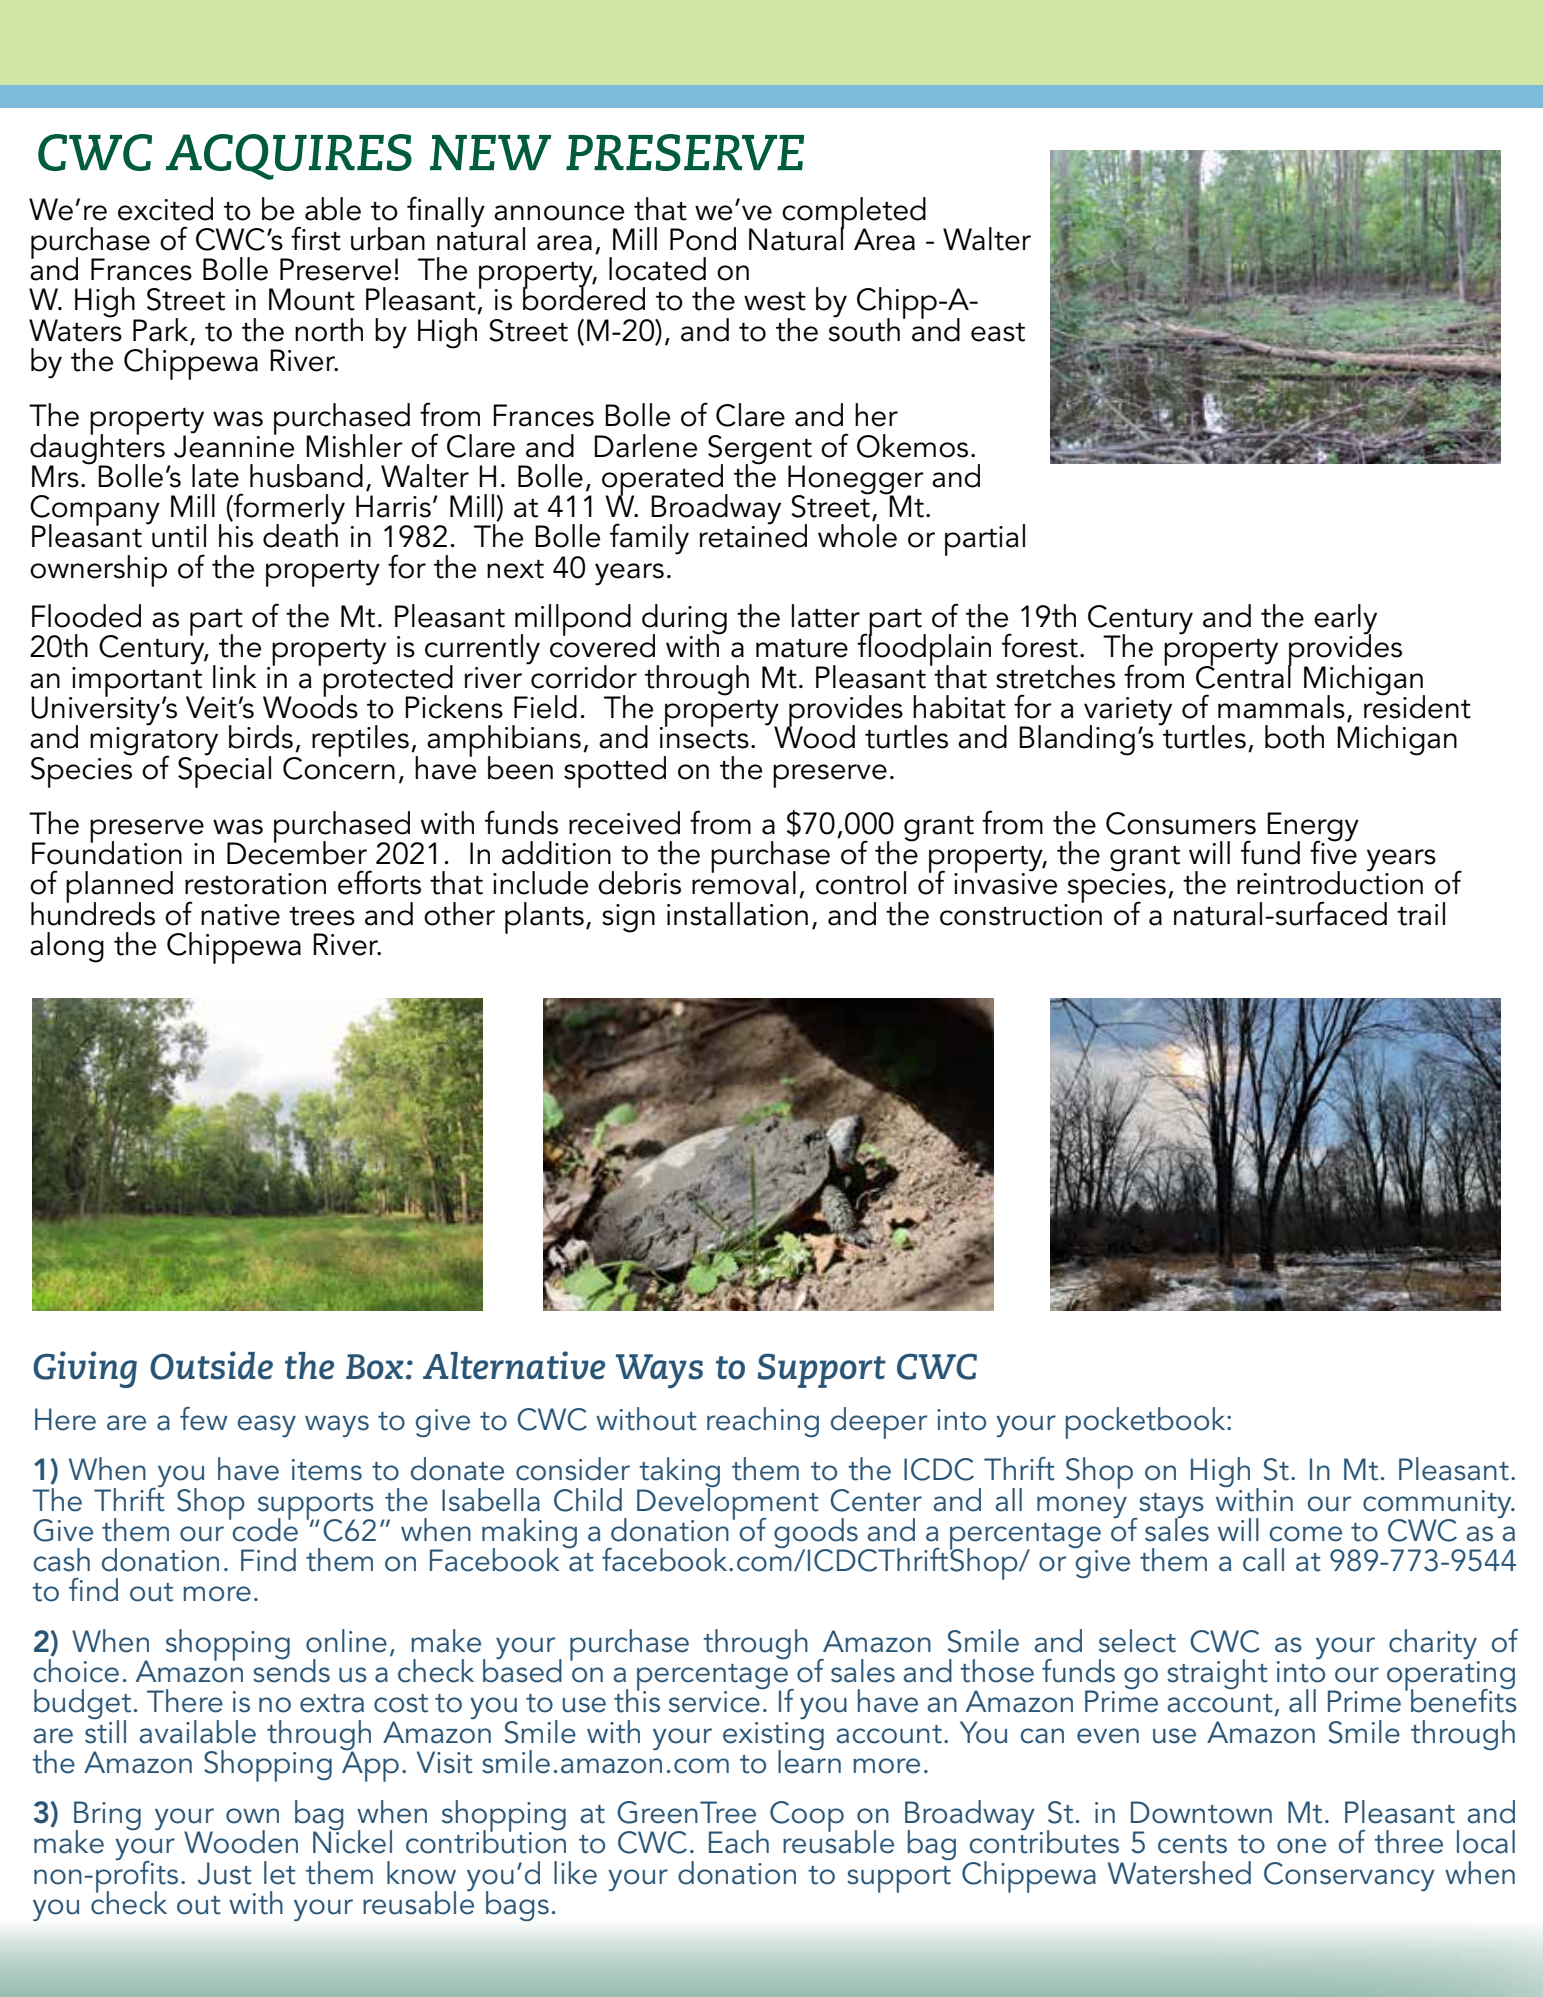 The width and height of the document is (1543, 1997). What do you see at coordinates (1349, 1876) in the document?
I see `Conservancy` at bounding box center [1349, 1876].
